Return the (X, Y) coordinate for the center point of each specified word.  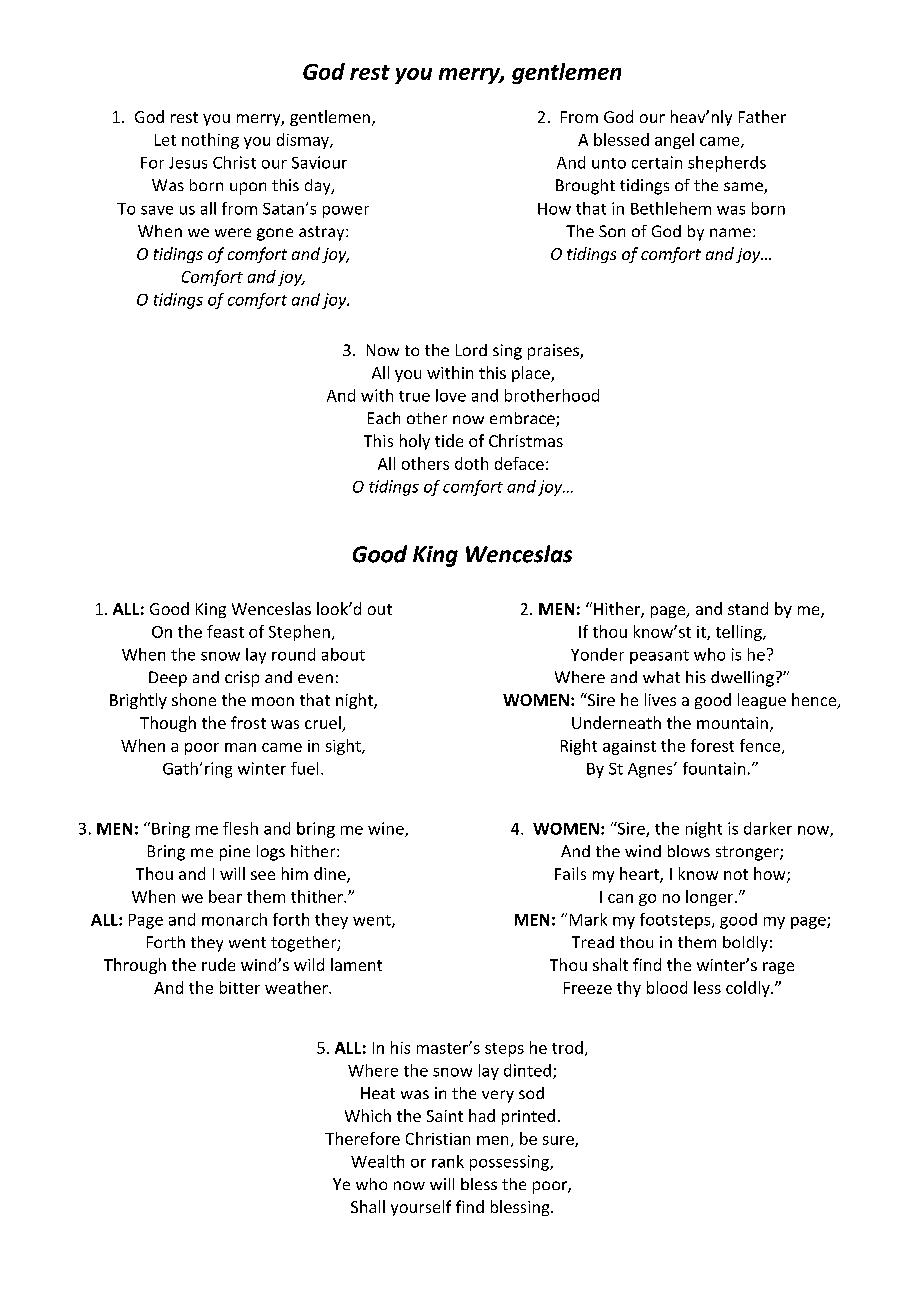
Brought (585, 187)
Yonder (597, 654)
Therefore (362, 1138)
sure (559, 1141)
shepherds (727, 164)
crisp (242, 679)
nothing (210, 141)
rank (448, 1161)
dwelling (742, 679)
